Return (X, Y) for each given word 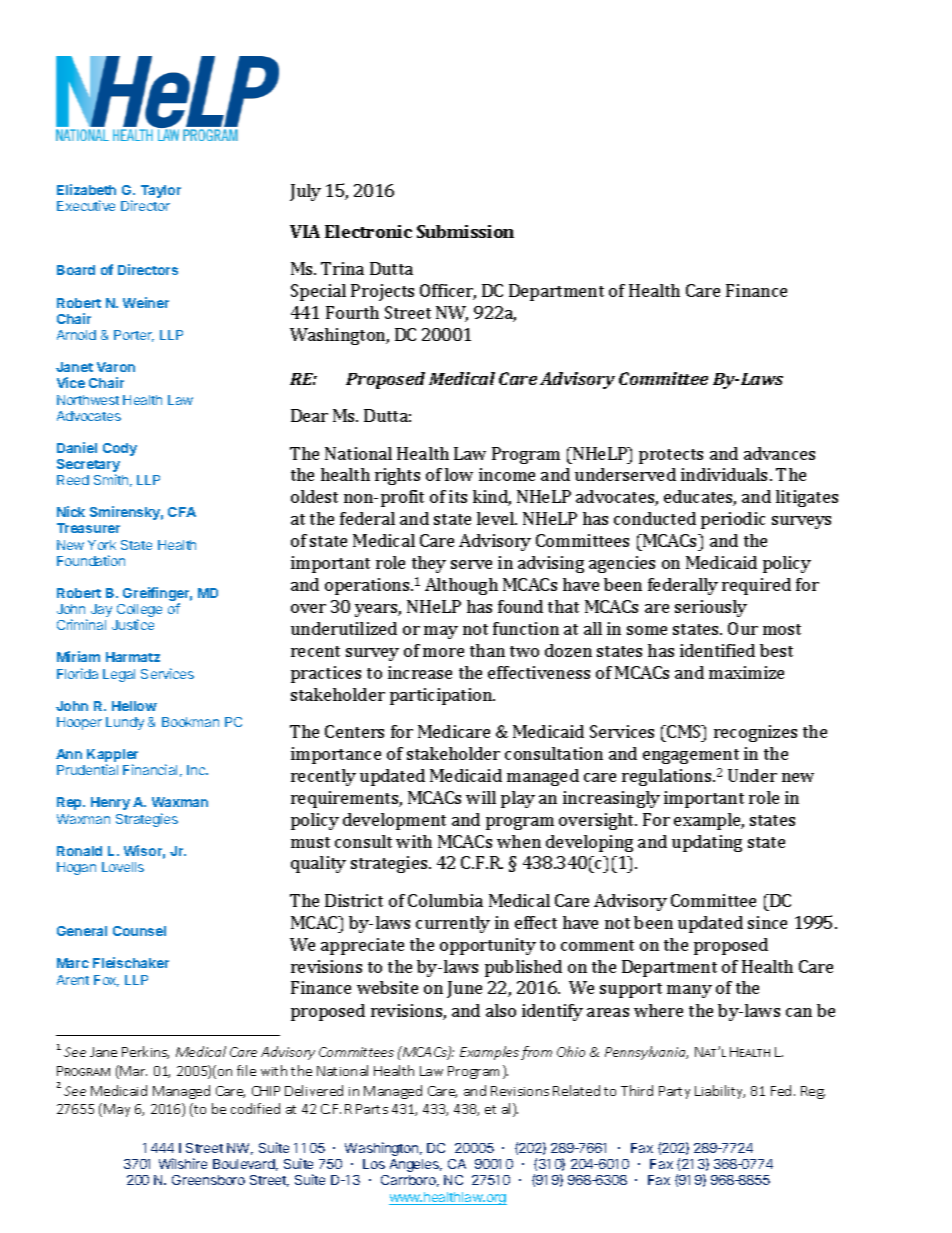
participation (442, 696)
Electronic (368, 231)
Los (374, 1164)
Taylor (161, 191)
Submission (465, 231)
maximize (746, 672)
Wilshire (183, 1163)
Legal (119, 675)
